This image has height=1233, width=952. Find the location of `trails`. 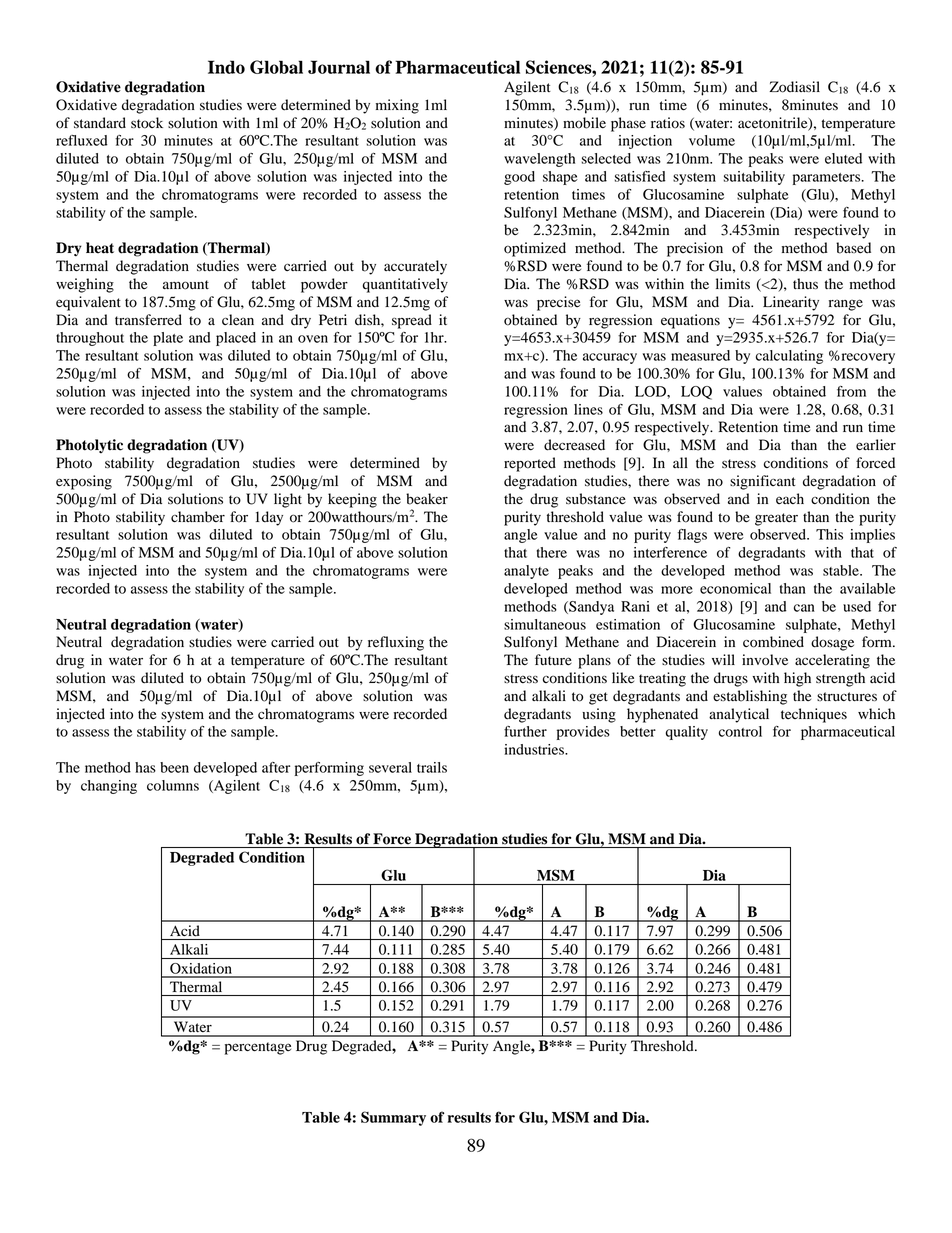

trails is located at coordinates (432, 767).
